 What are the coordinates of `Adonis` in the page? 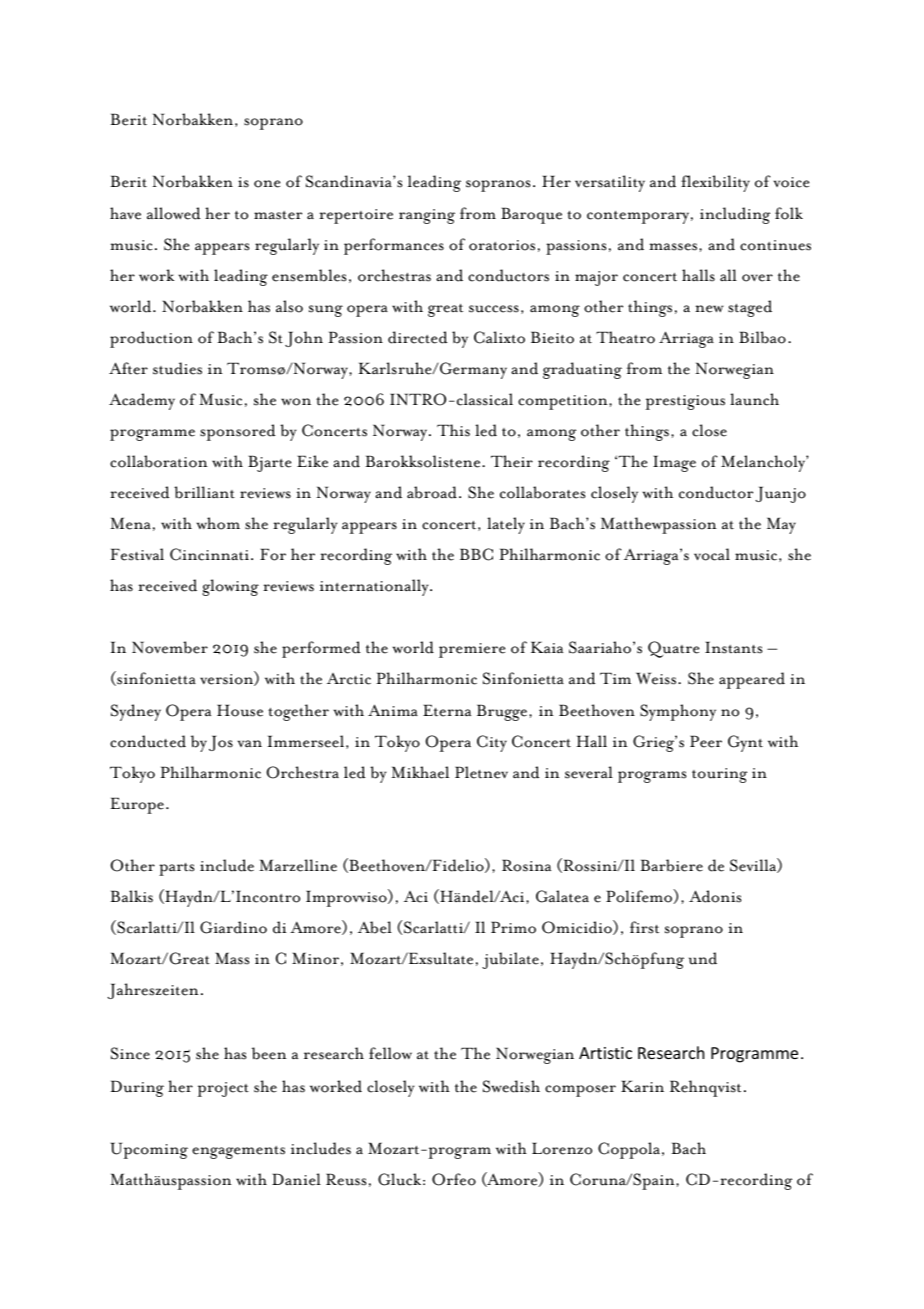 It's located at (715, 896).
